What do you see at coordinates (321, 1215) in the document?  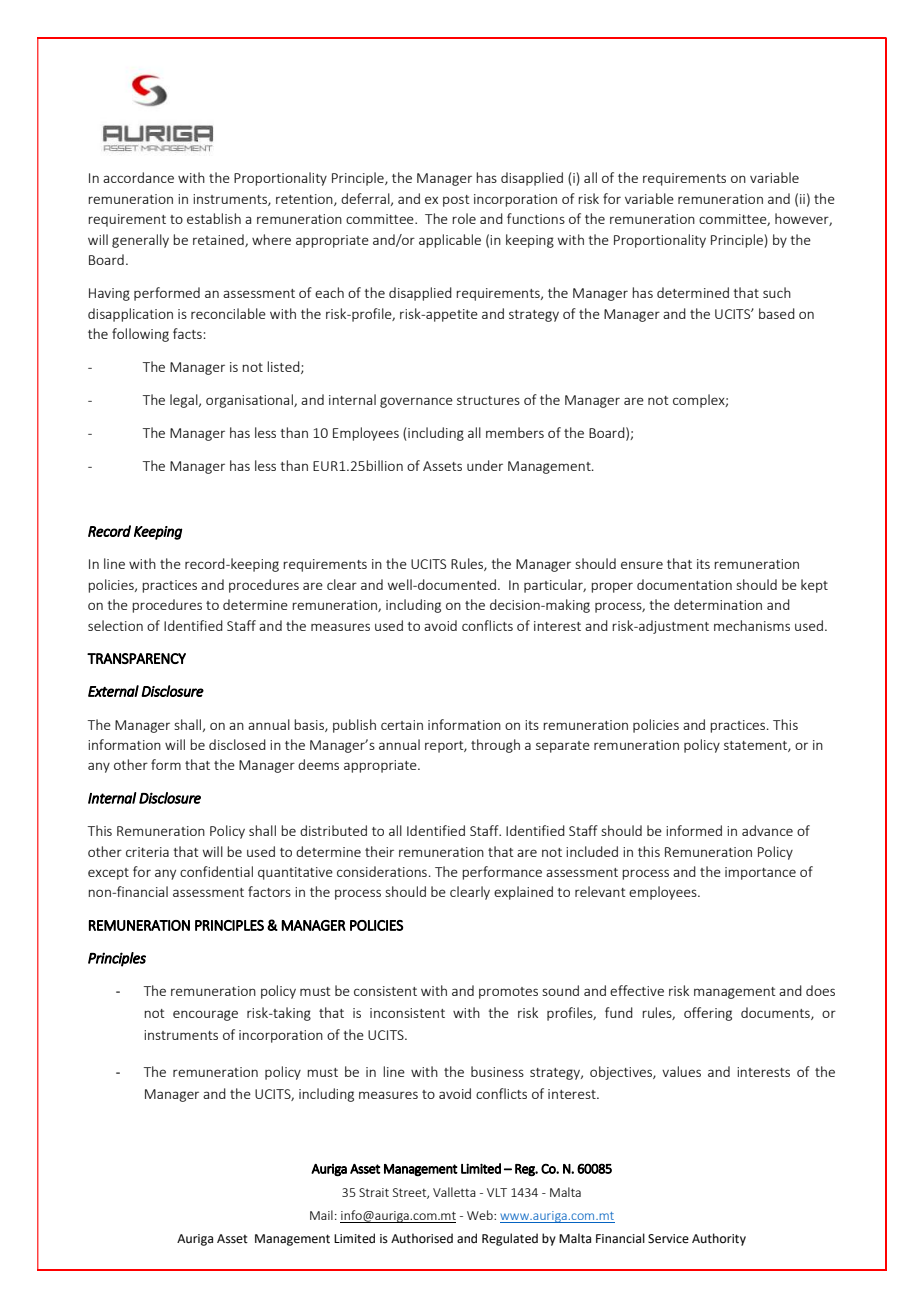 I see `Mail` at bounding box center [321, 1215].
